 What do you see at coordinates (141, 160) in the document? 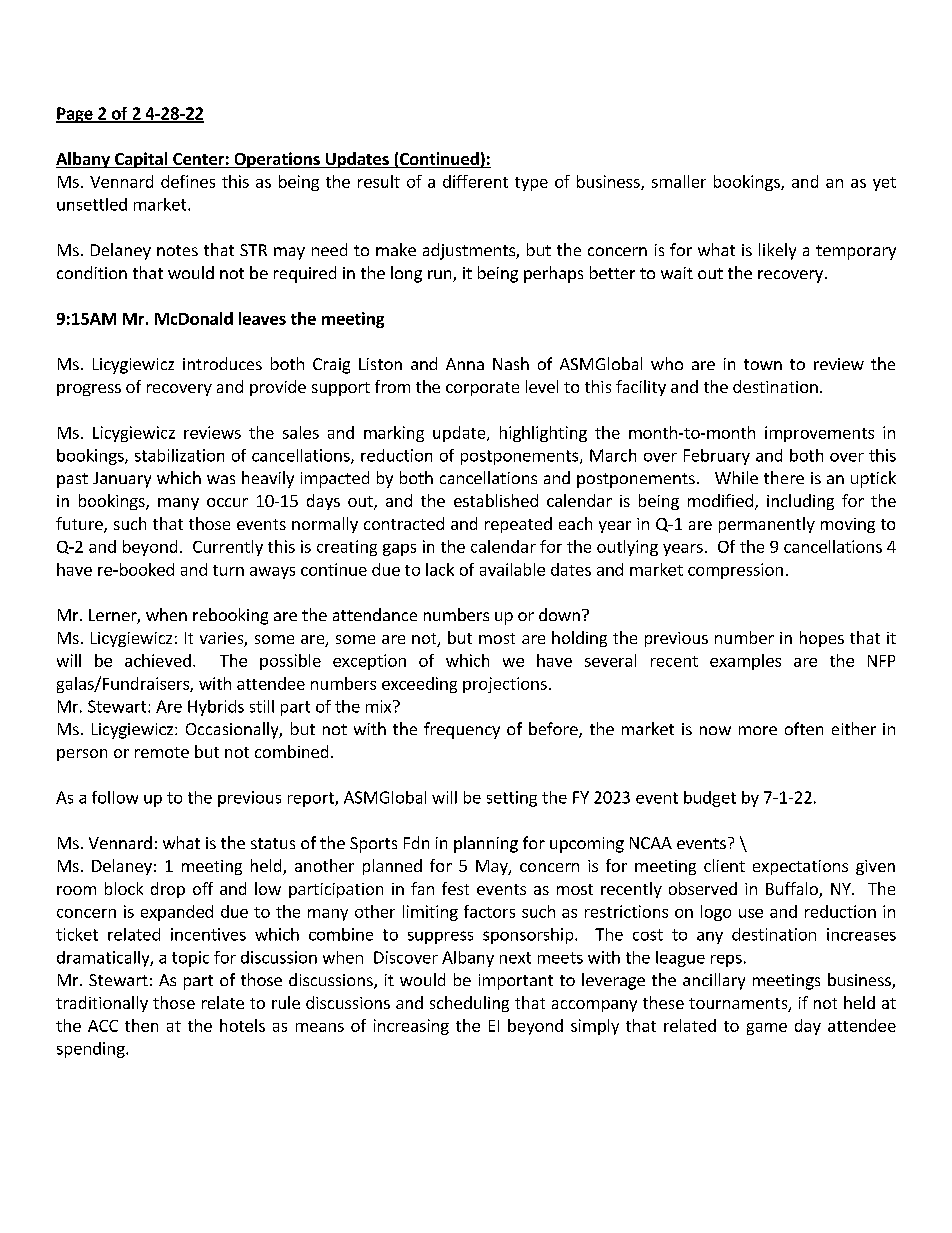
I see `Capital` at bounding box center [141, 160].
